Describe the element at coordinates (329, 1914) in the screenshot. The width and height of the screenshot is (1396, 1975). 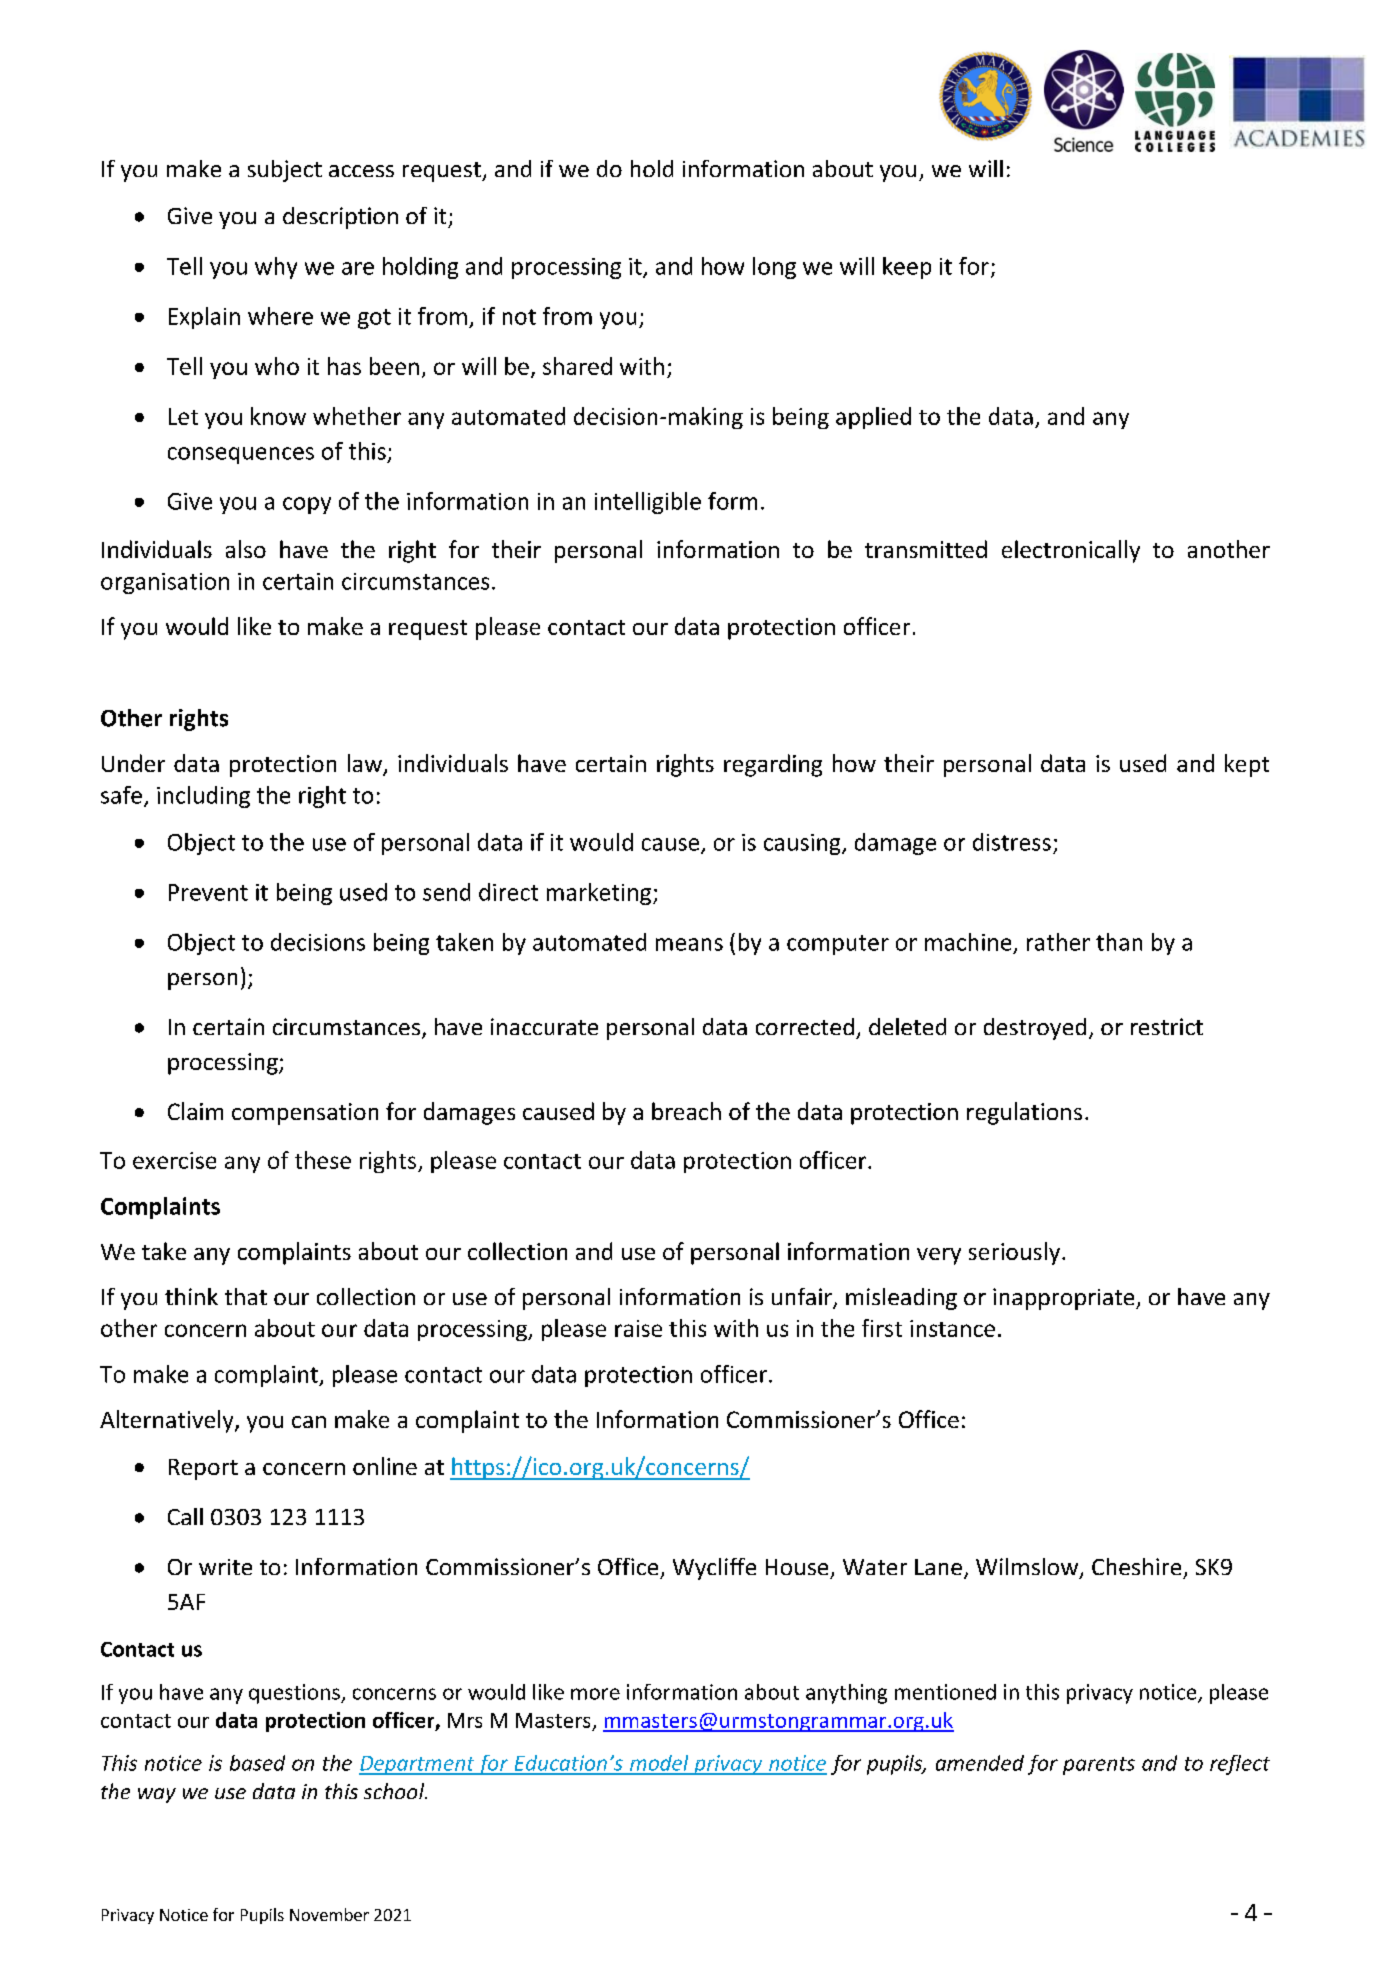
I see `November` at that location.
